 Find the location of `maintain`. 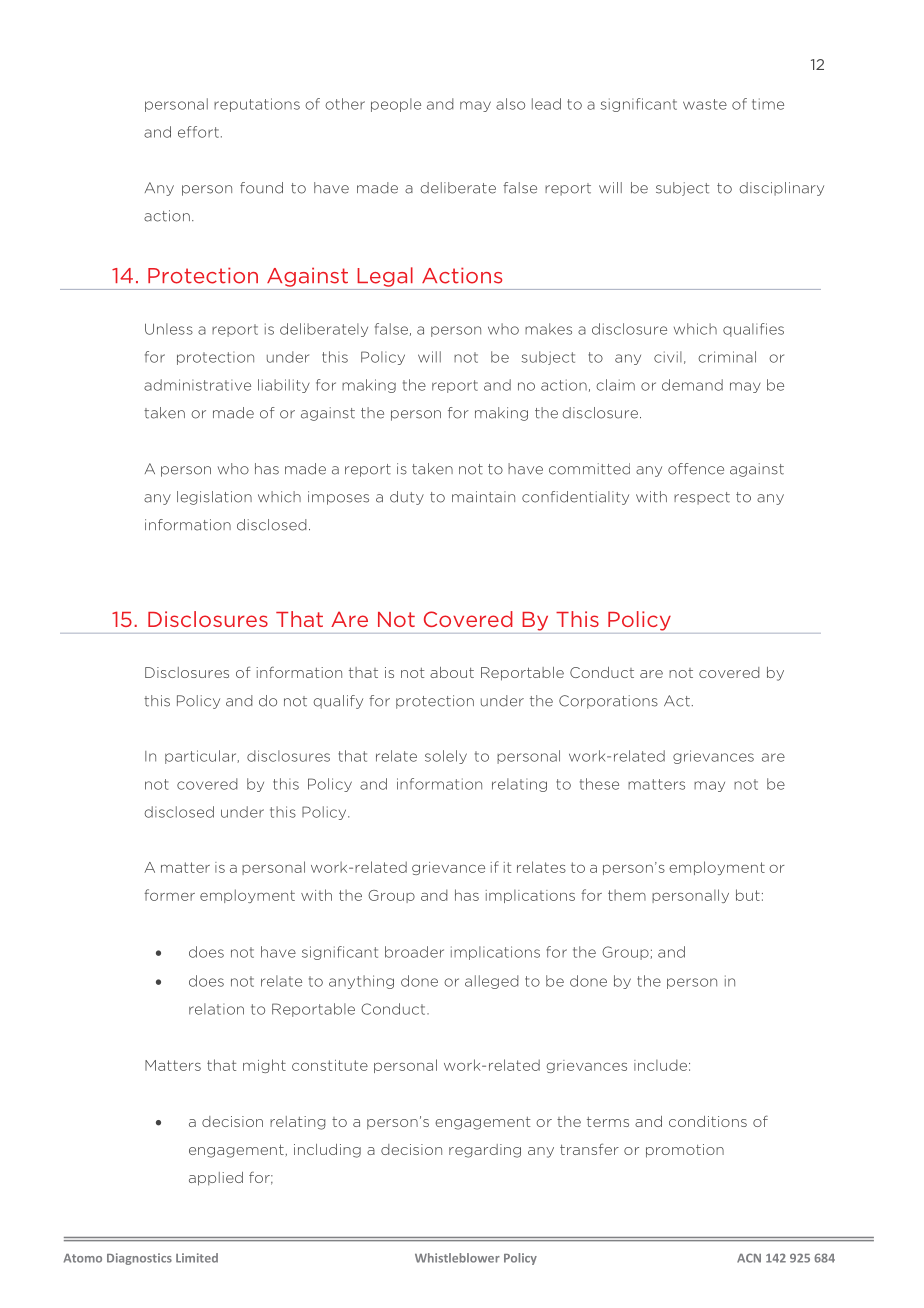

maintain is located at coordinates (483, 497).
